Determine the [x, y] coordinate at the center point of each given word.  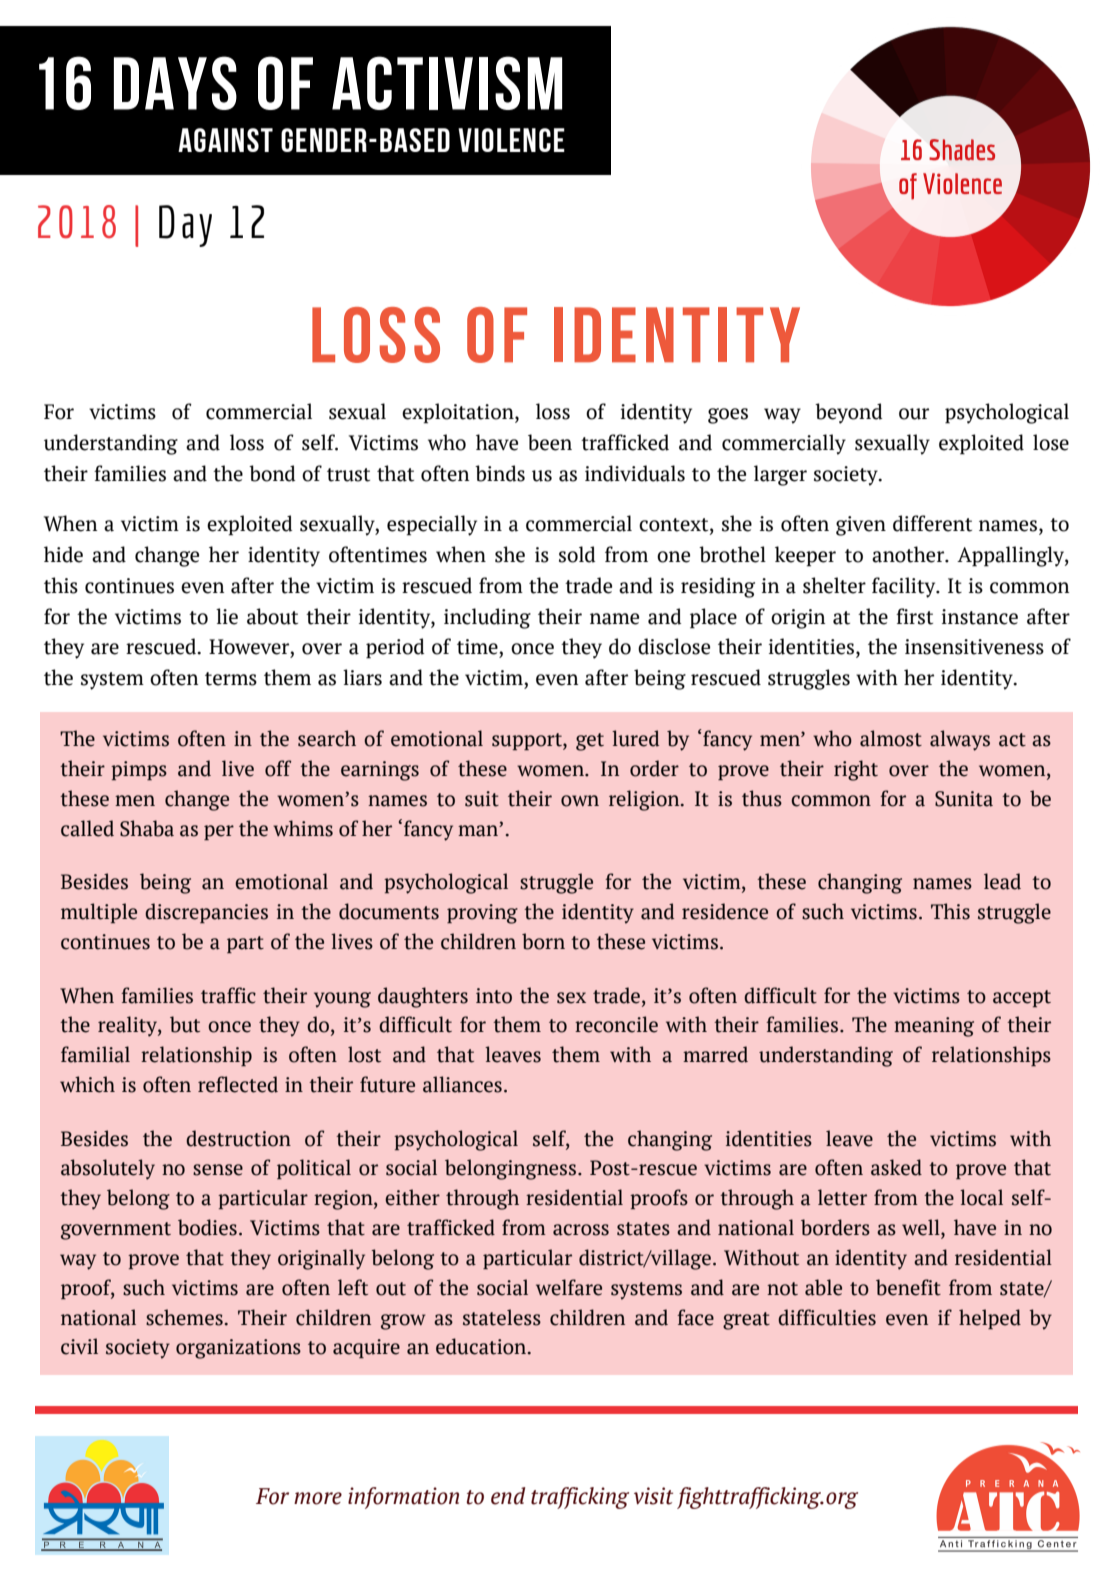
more [318, 1498]
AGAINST [225, 140]
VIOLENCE [511, 140]
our [914, 414]
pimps [139, 770]
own [580, 801]
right [856, 770]
